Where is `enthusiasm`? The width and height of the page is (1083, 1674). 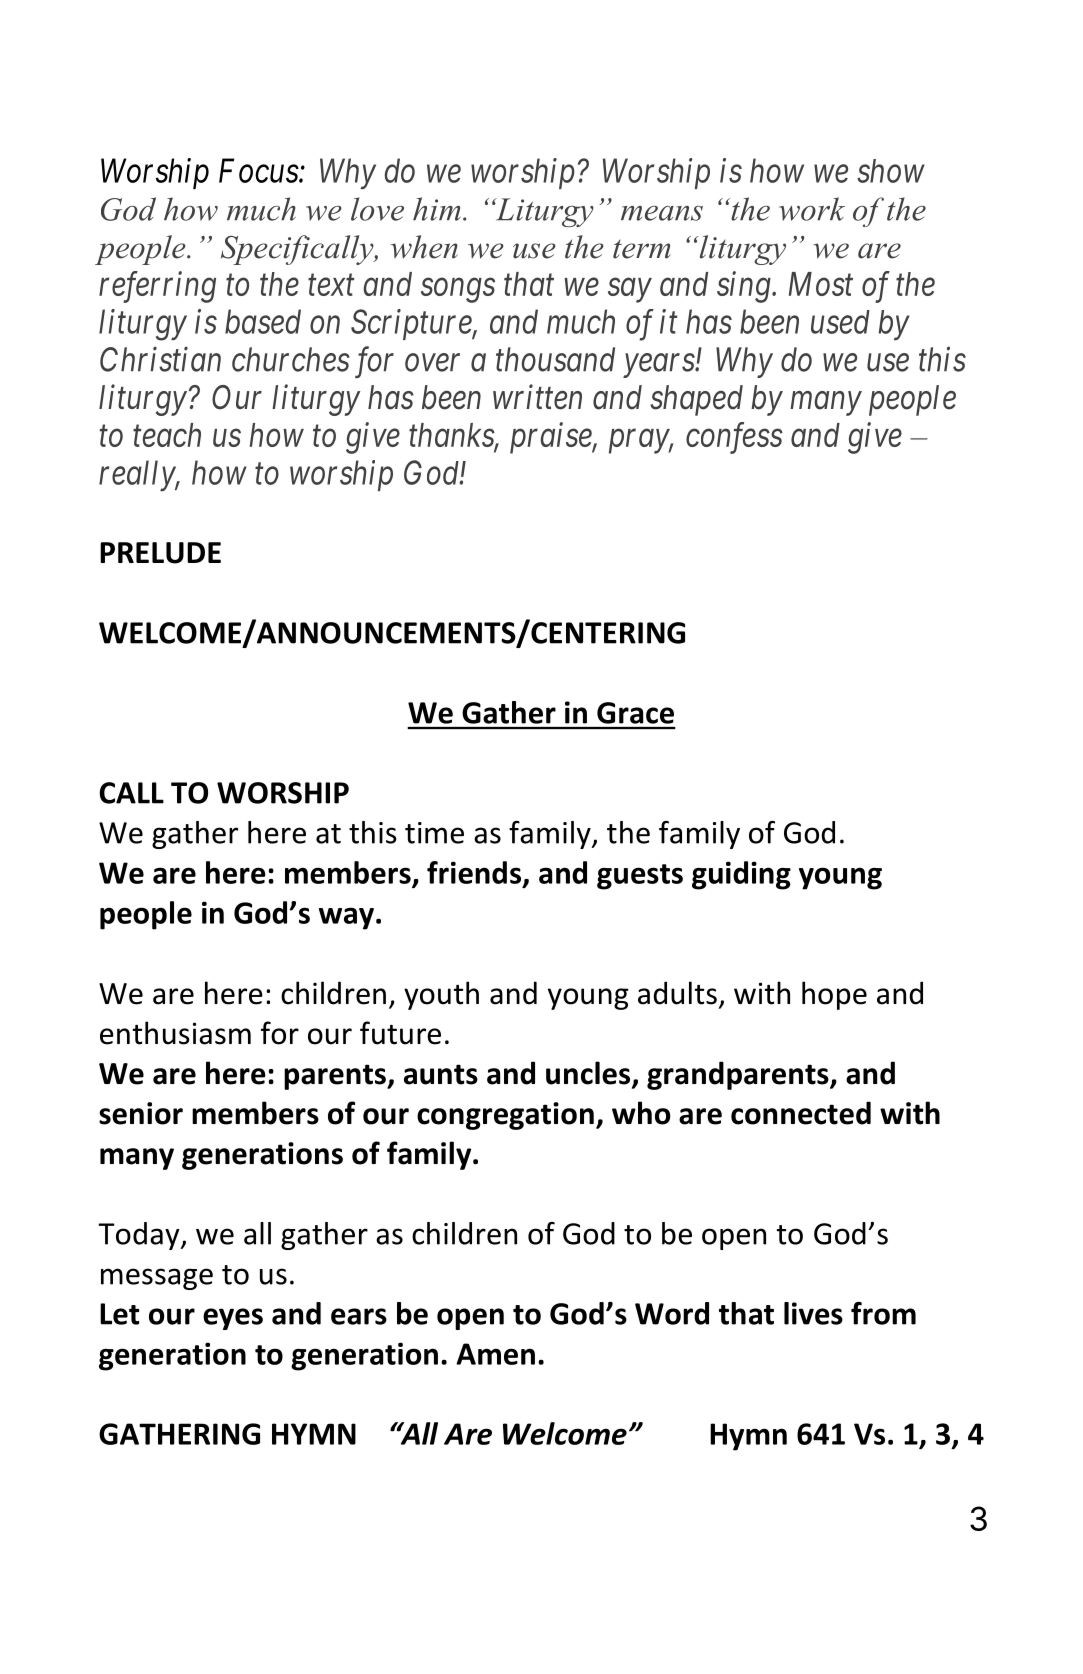 enthusiasm is located at coordinates (175, 1033).
